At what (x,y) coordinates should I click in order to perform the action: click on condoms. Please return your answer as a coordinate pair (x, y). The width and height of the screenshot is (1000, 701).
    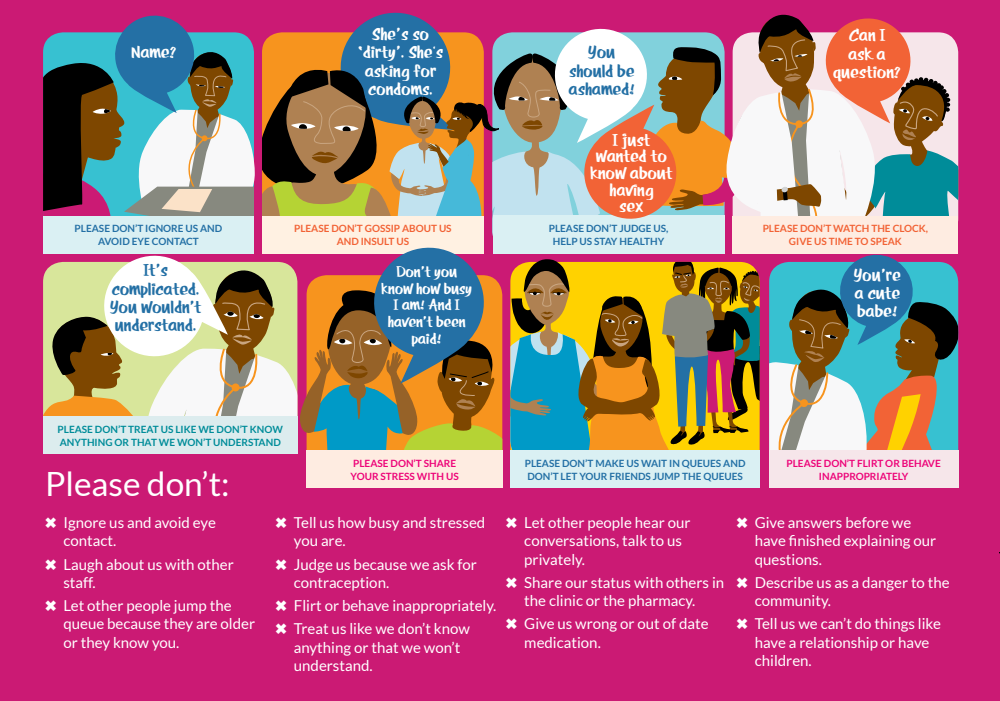
    Looking at the image, I should click on (400, 89).
